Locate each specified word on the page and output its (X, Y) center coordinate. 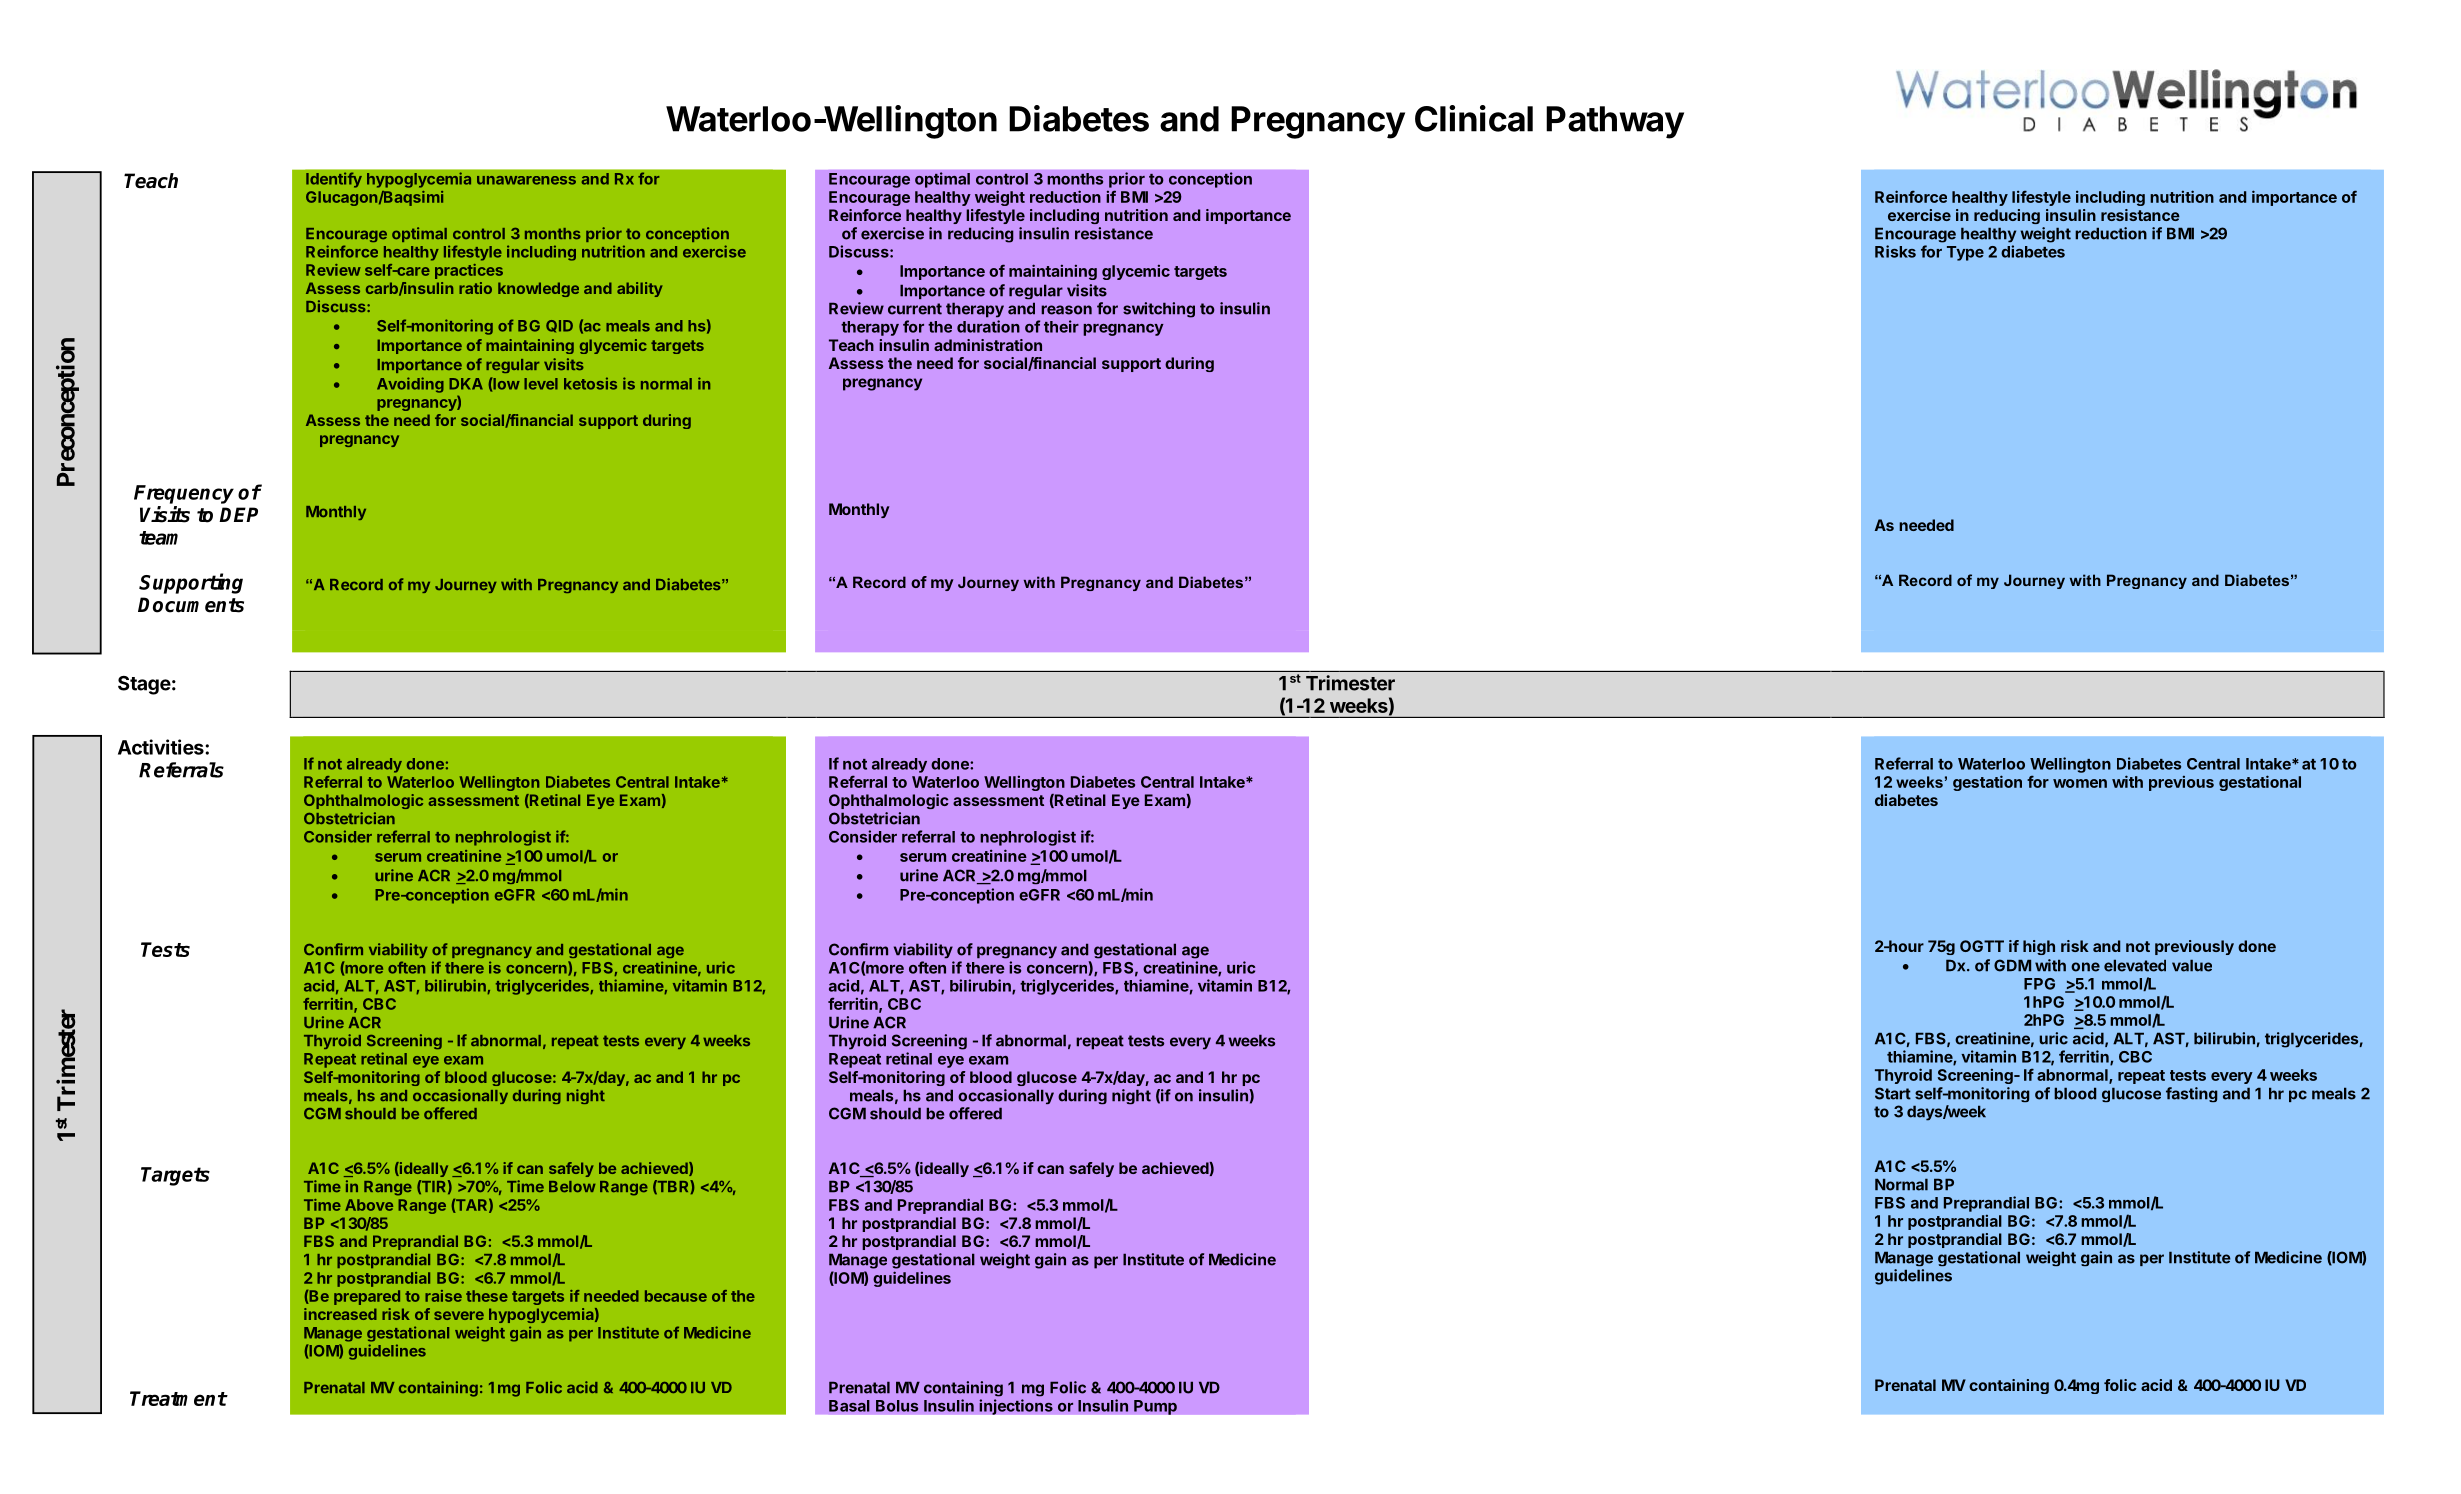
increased (340, 1314)
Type (1965, 253)
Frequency (184, 494)
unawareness (526, 180)
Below (572, 1186)
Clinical (1474, 118)
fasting (2192, 1094)
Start (1893, 1093)
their (1061, 326)
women (2080, 783)
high (2039, 947)
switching (1159, 310)
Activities (162, 747)
